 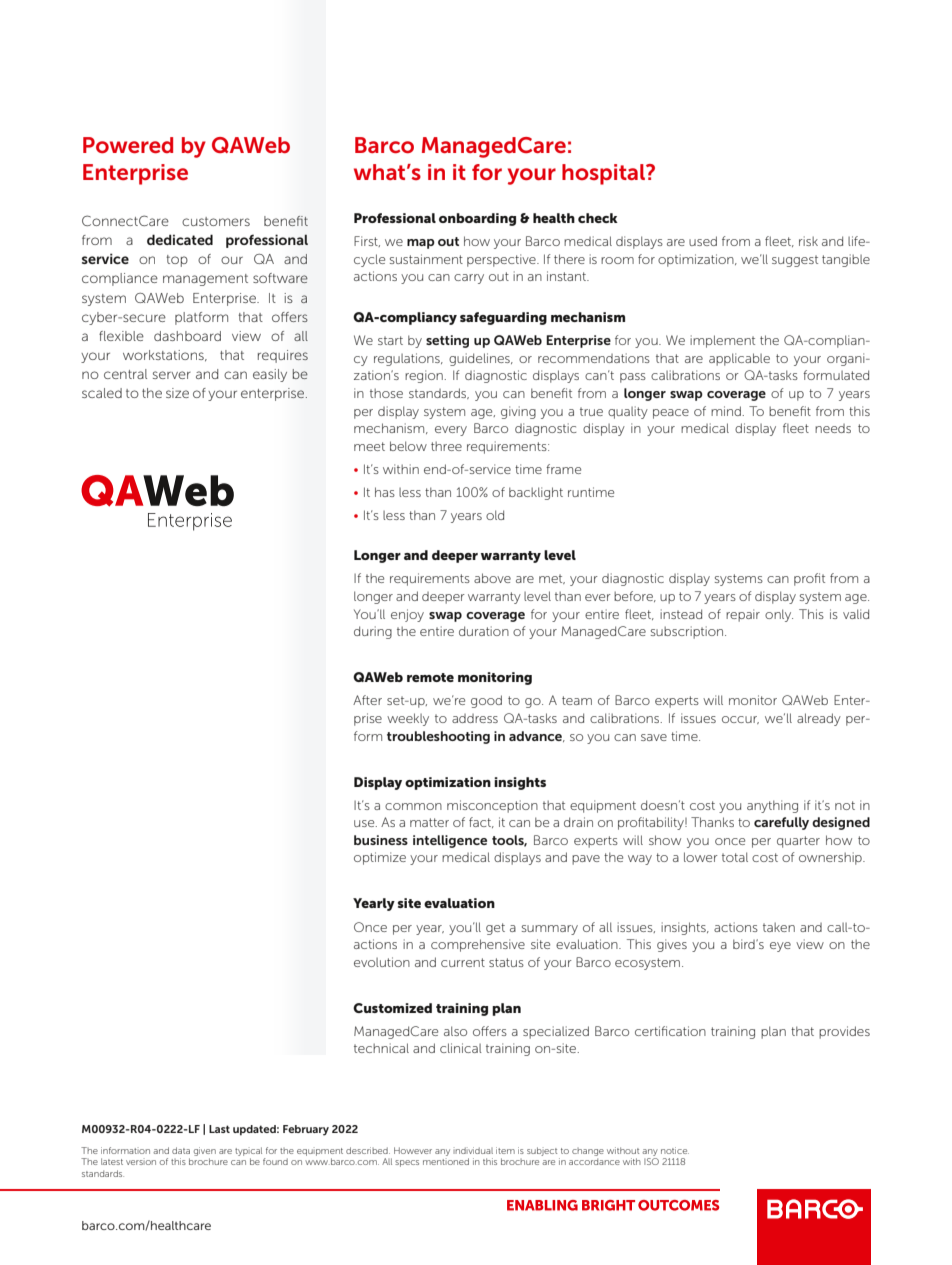 What do you see at coordinates (473, 1150) in the document?
I see `individual` at bounding box center [473, 1150].
